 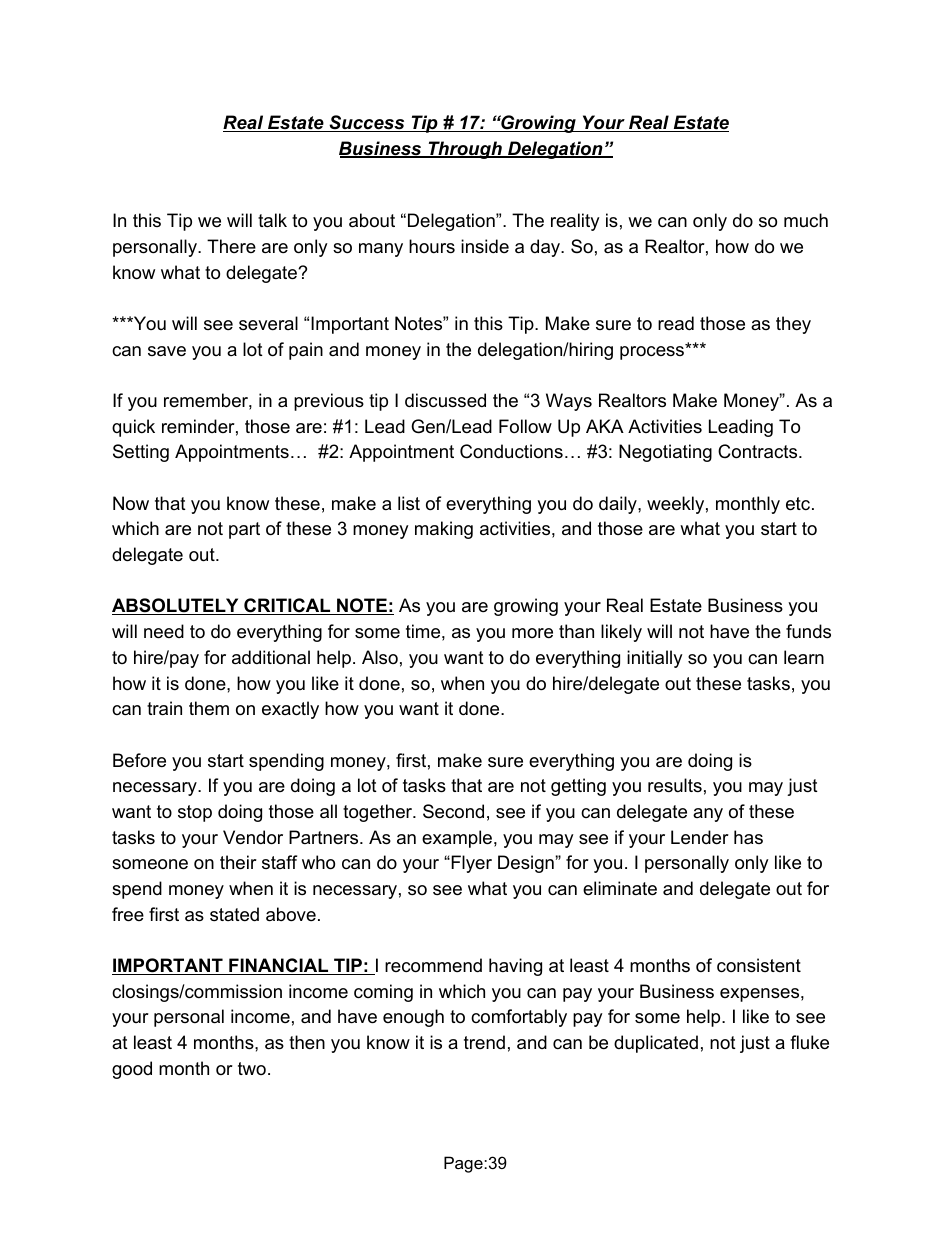 I want to click on talk, so click(x=272, y=220).
